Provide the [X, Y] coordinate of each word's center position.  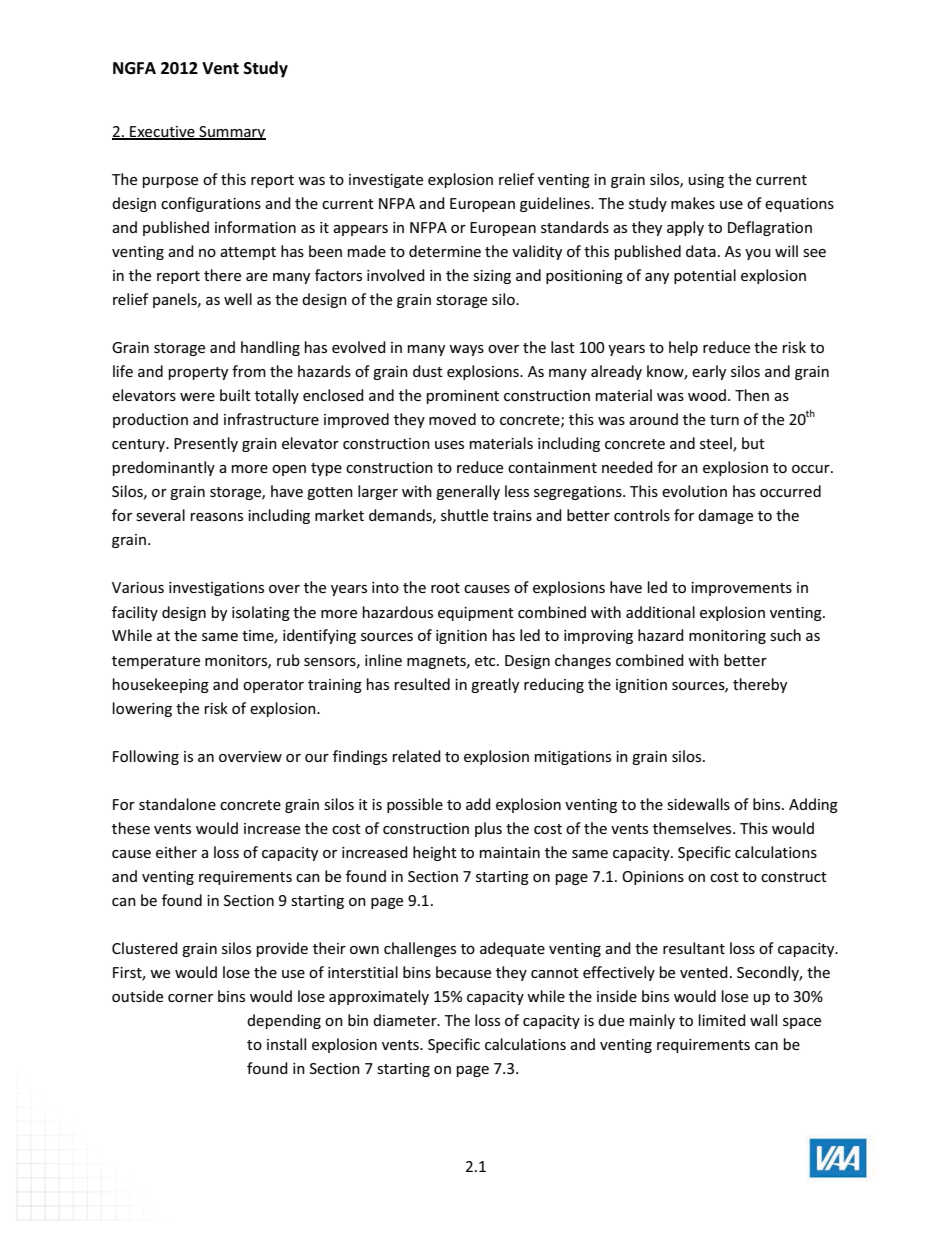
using [706, 181]
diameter [406, 1020]
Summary [231, 133]
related [417, 756]
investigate [386, 181]
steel [717, 444]
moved [452, 419]
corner [190, 998]
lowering [142, 709]
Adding [813, 805]
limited [722, 1020]
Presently [206, 444]
